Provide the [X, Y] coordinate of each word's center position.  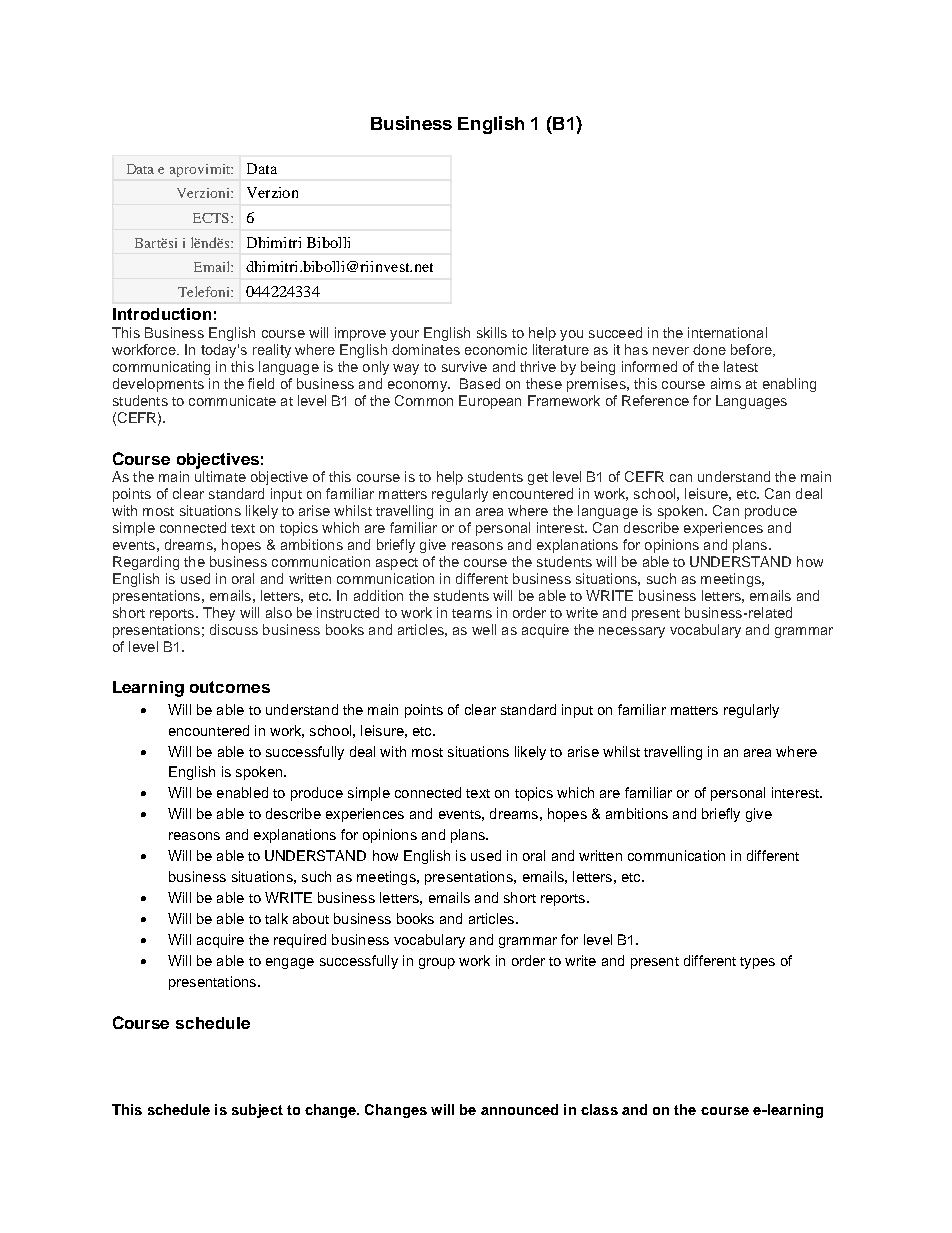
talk [276, 918]
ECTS [211, 218]
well [484, 629]
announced [519, 1109]
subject [257, 1111]
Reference [655, 400]
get [538, 479]
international [727, 332]
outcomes [230, 687]
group [437, 963]
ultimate [220, 476]
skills [492, 332]
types [757, 963]
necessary [632, 632]
